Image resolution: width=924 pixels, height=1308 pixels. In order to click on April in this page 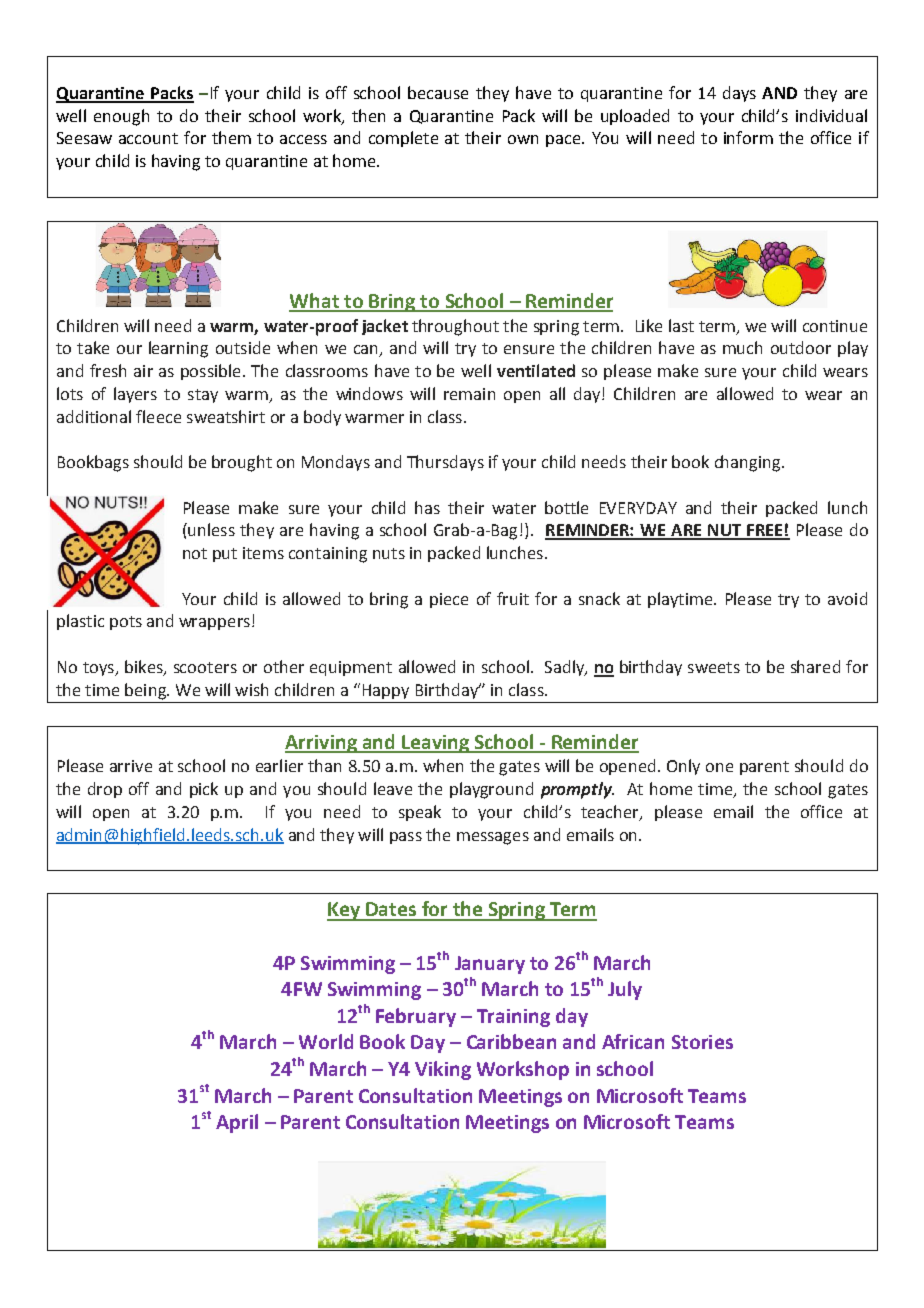, I will do `click(237, 1123)`.
